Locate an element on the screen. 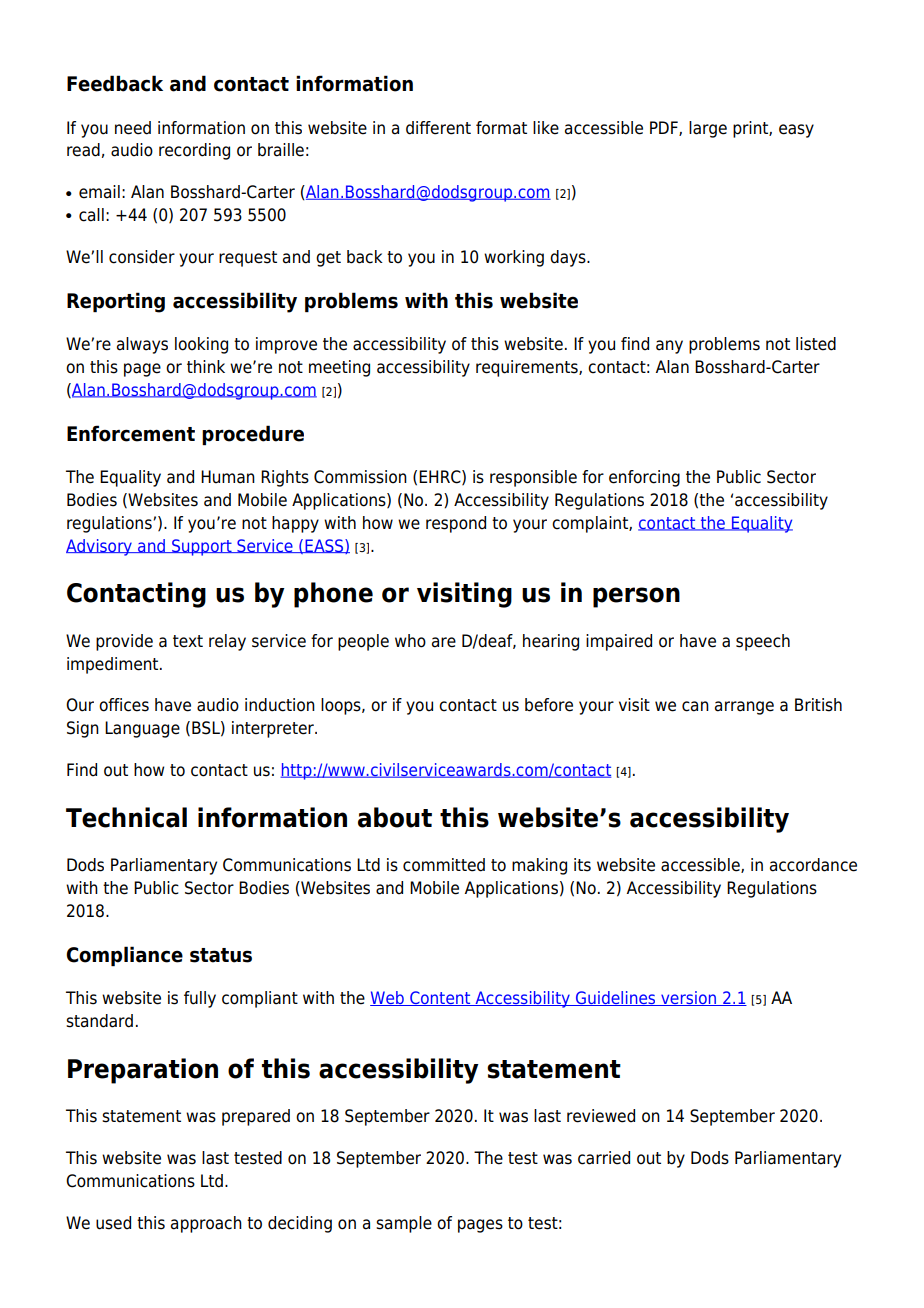 Image resolution: width=924 pixels, height=1308 pixels. text is located at coordinates (188, 641).
